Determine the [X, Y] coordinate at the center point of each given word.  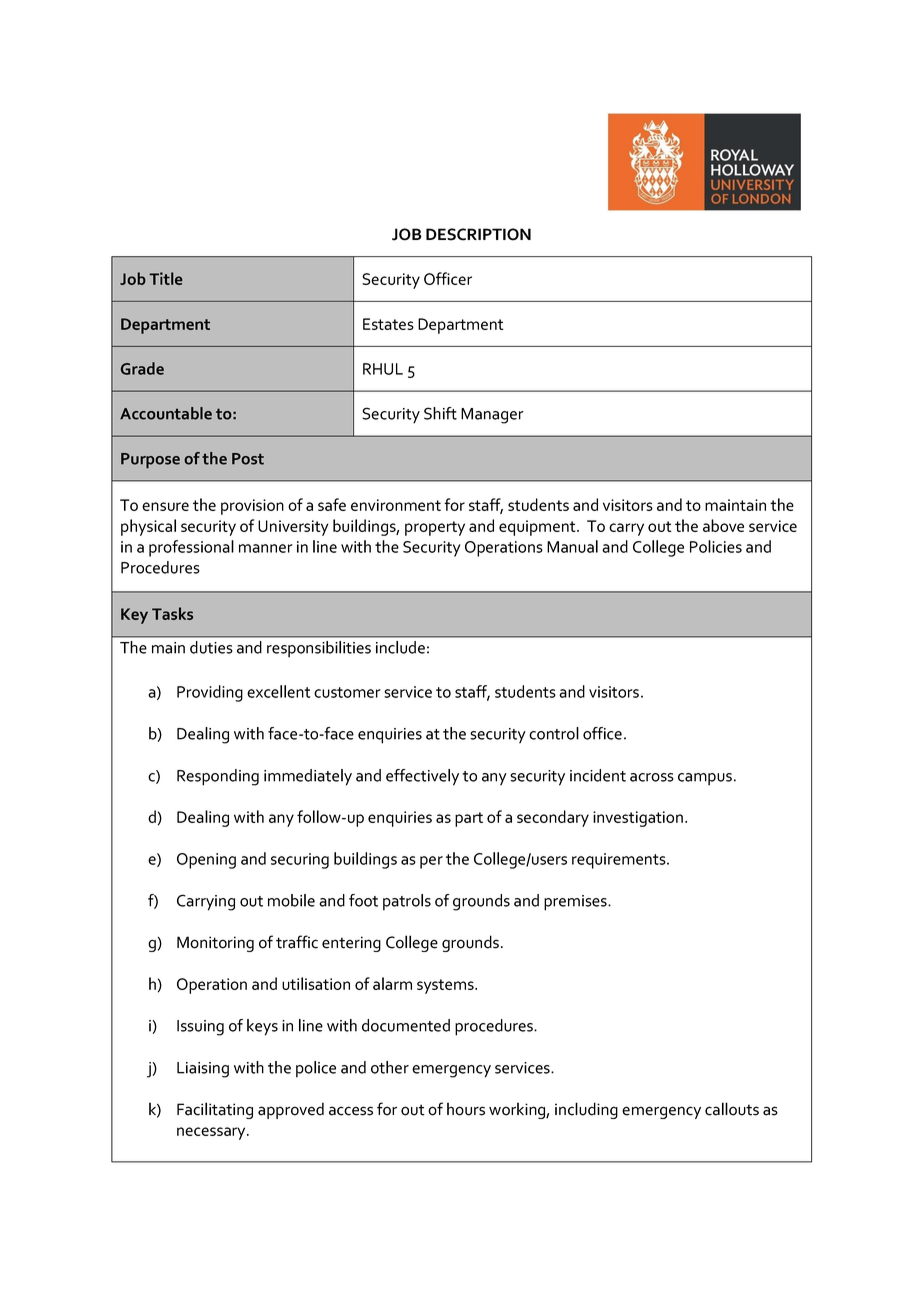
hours [466, 1109]
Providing [210, 693]
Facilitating [215, 1110]
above [723, 525]
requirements [620, 861]
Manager [492, 416]
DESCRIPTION [478, 234]
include [400, 647]
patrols [407, 902]
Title [166, 278]
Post [248, 459]
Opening [206, 861]
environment [396, 505]
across [652, 777]
